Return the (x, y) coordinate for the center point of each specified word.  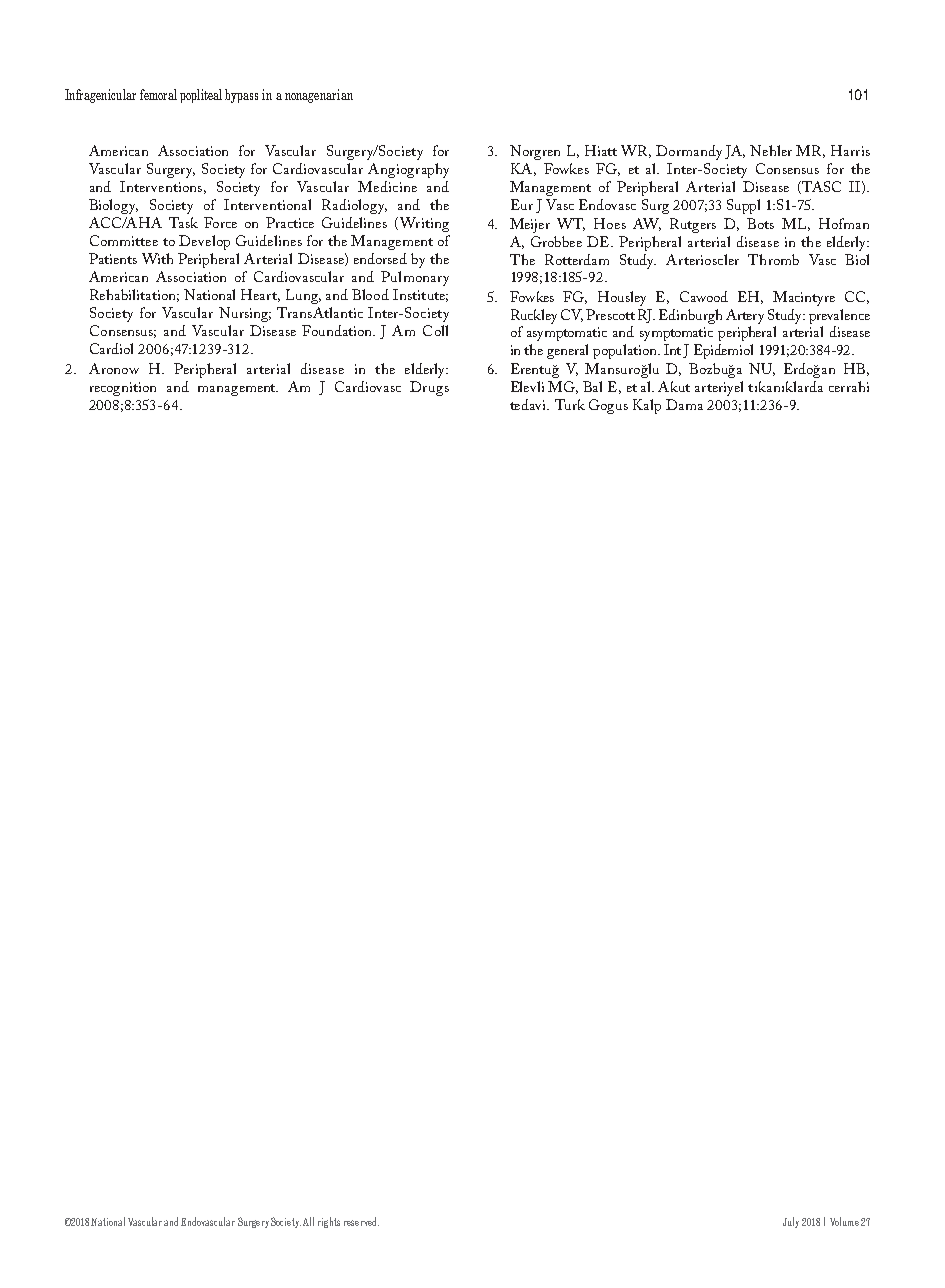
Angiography (408, 170)
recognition (123, 389)
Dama (684, 404)
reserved (361, 1221)
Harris (850, 150)
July (791, 1222)
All (308, 1221)
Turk (570, 404)
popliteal (201, 96)
